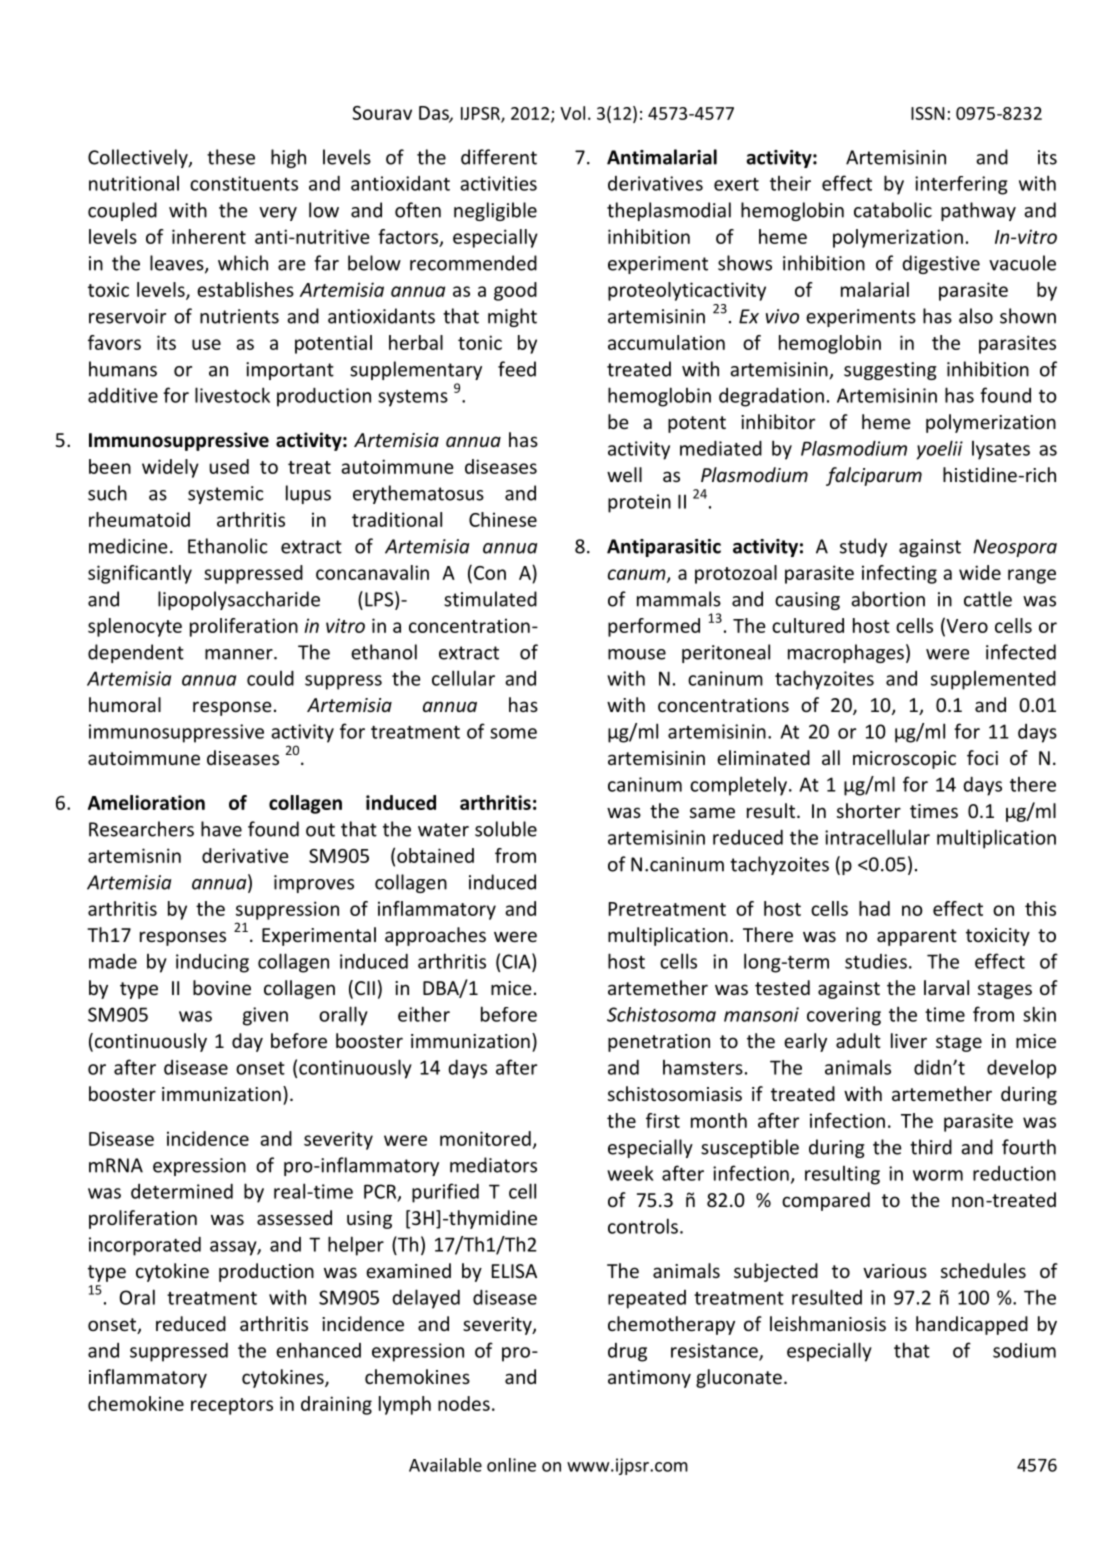  I want to click on soluble, so click(506, 829).
